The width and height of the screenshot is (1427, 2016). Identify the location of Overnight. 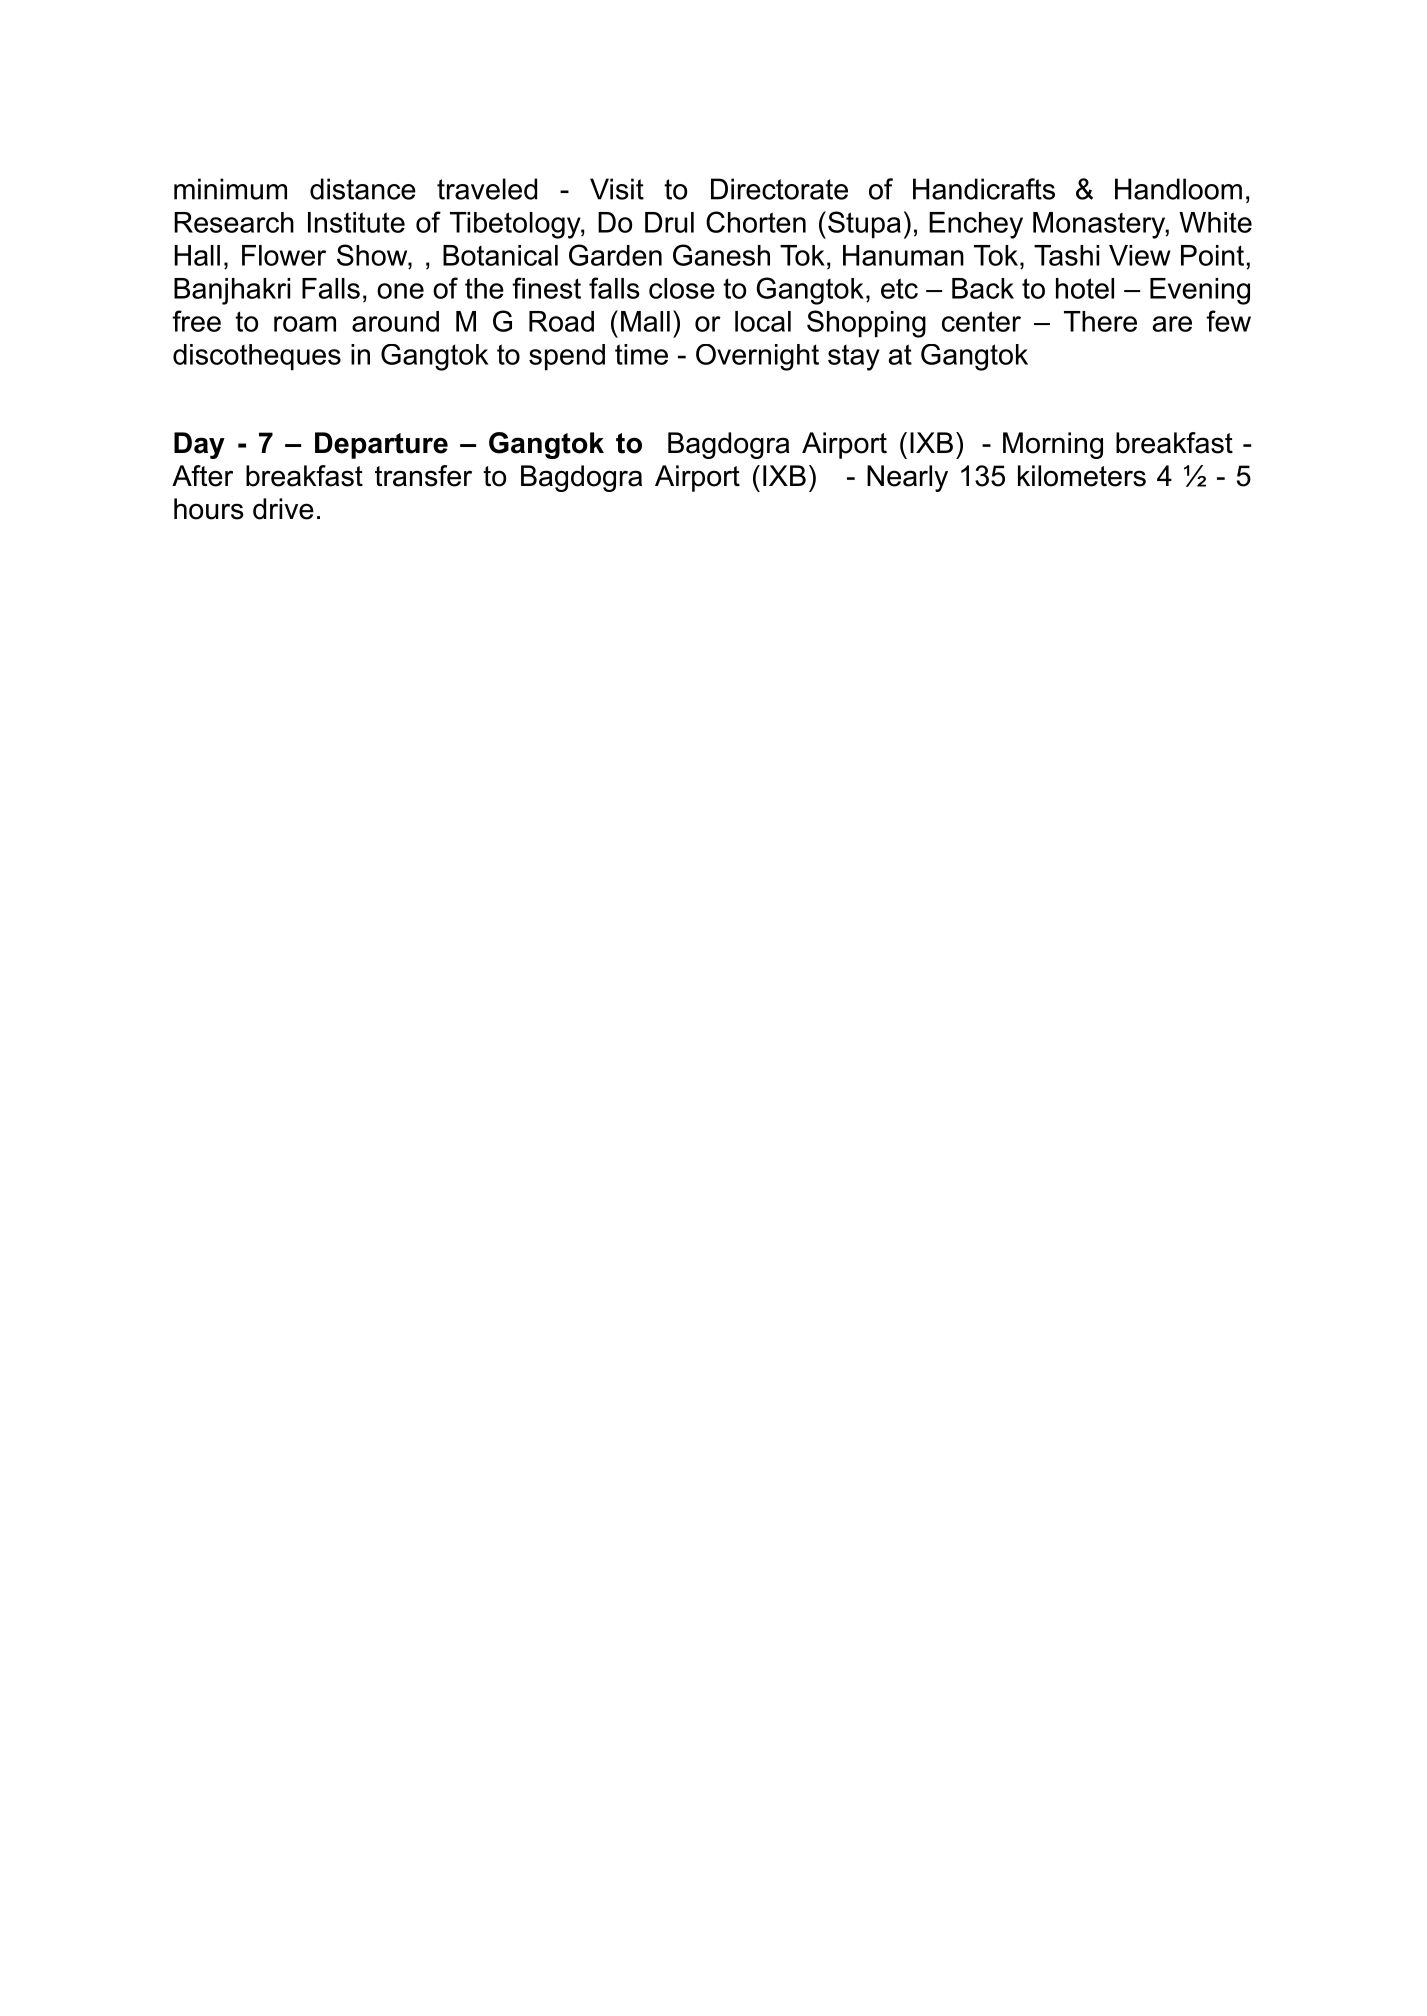
(757, 357).
